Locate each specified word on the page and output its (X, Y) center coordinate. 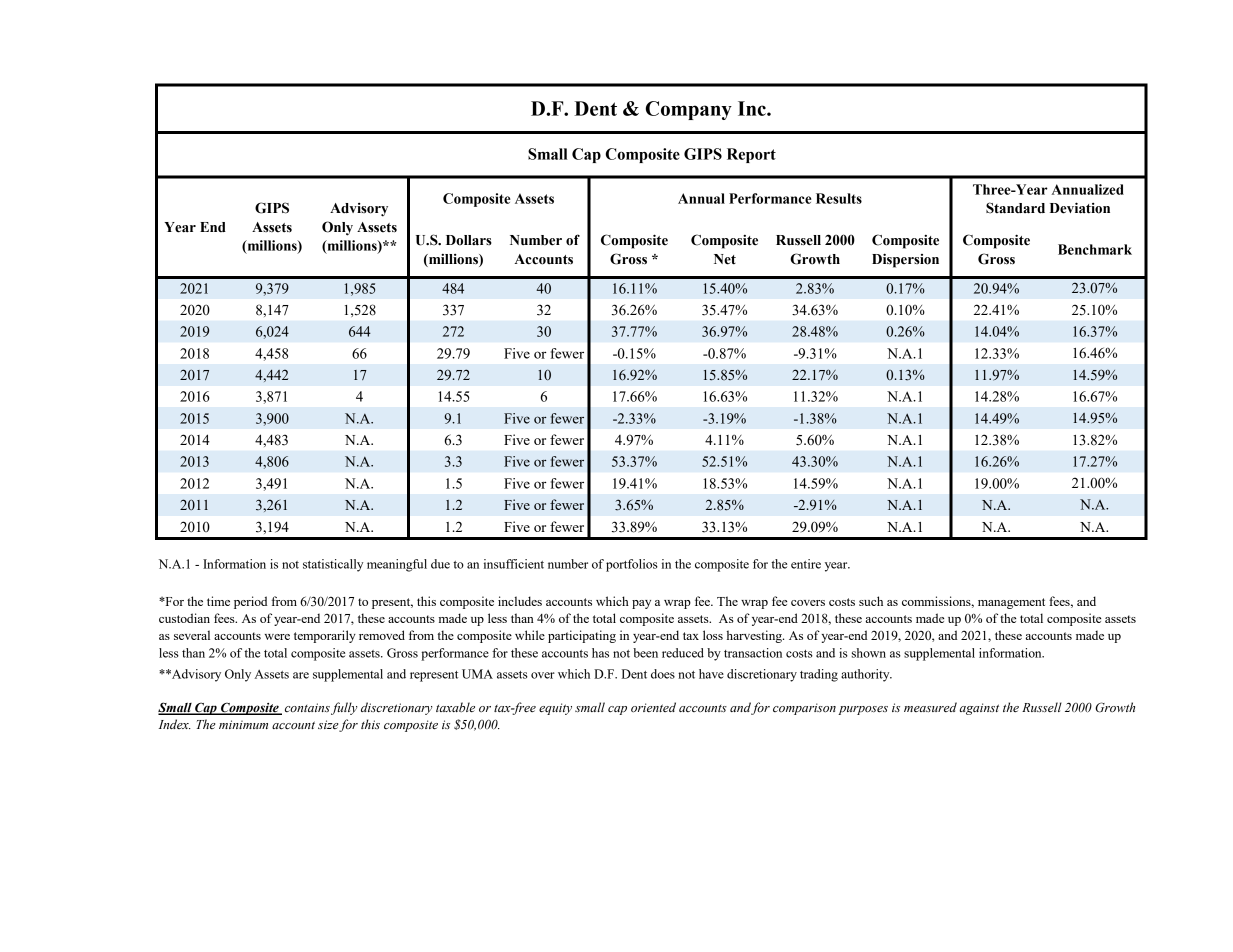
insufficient (514, 564)
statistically (333, 565)
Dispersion (905, 260)
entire (806, 564)
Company (689, 110)
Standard (1015, 208)
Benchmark (1095, 249)
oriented (653, 707)
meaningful (397, 565)
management (1011, 603)
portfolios (632, 565)
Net (725, 259)
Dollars (469, 240)
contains (307, 707)
